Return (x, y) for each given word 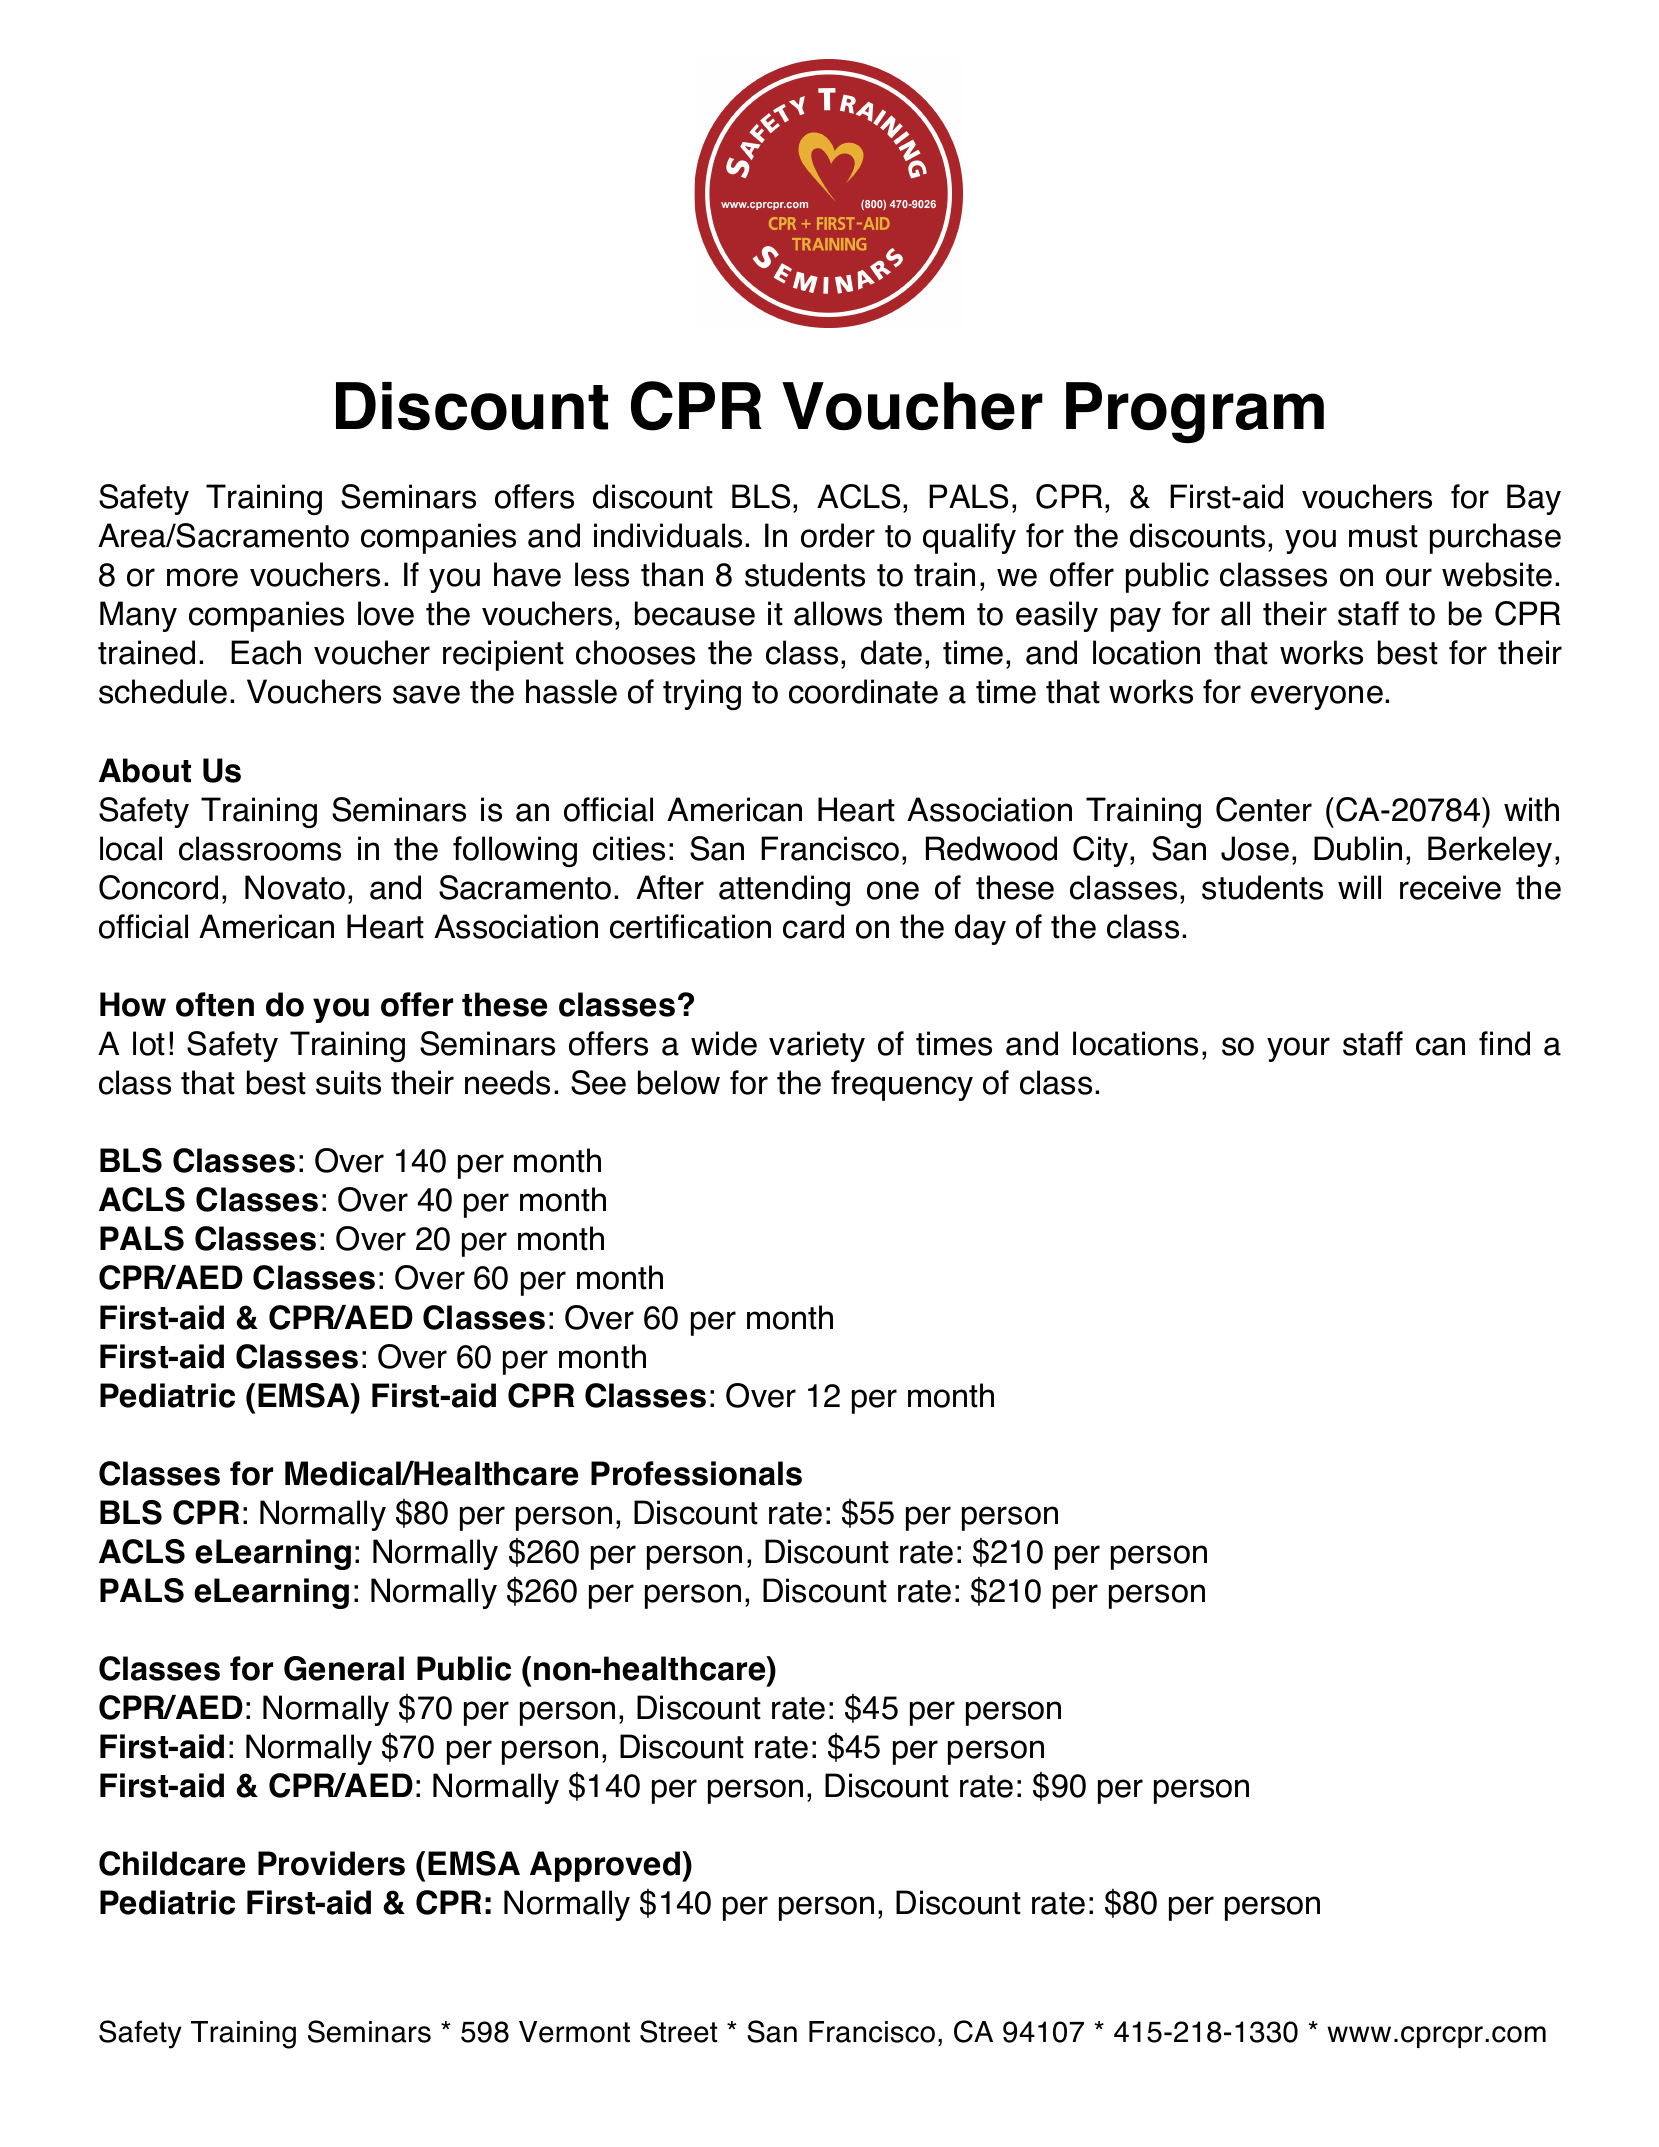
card (813, 926)
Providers (331, 1863)
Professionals (696, 1473)
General (344, 1668)
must (1383, 536)
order (838, 535)
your (1298, 1049)
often (215, 1004)
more (202, 577)
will (1359, 887)
